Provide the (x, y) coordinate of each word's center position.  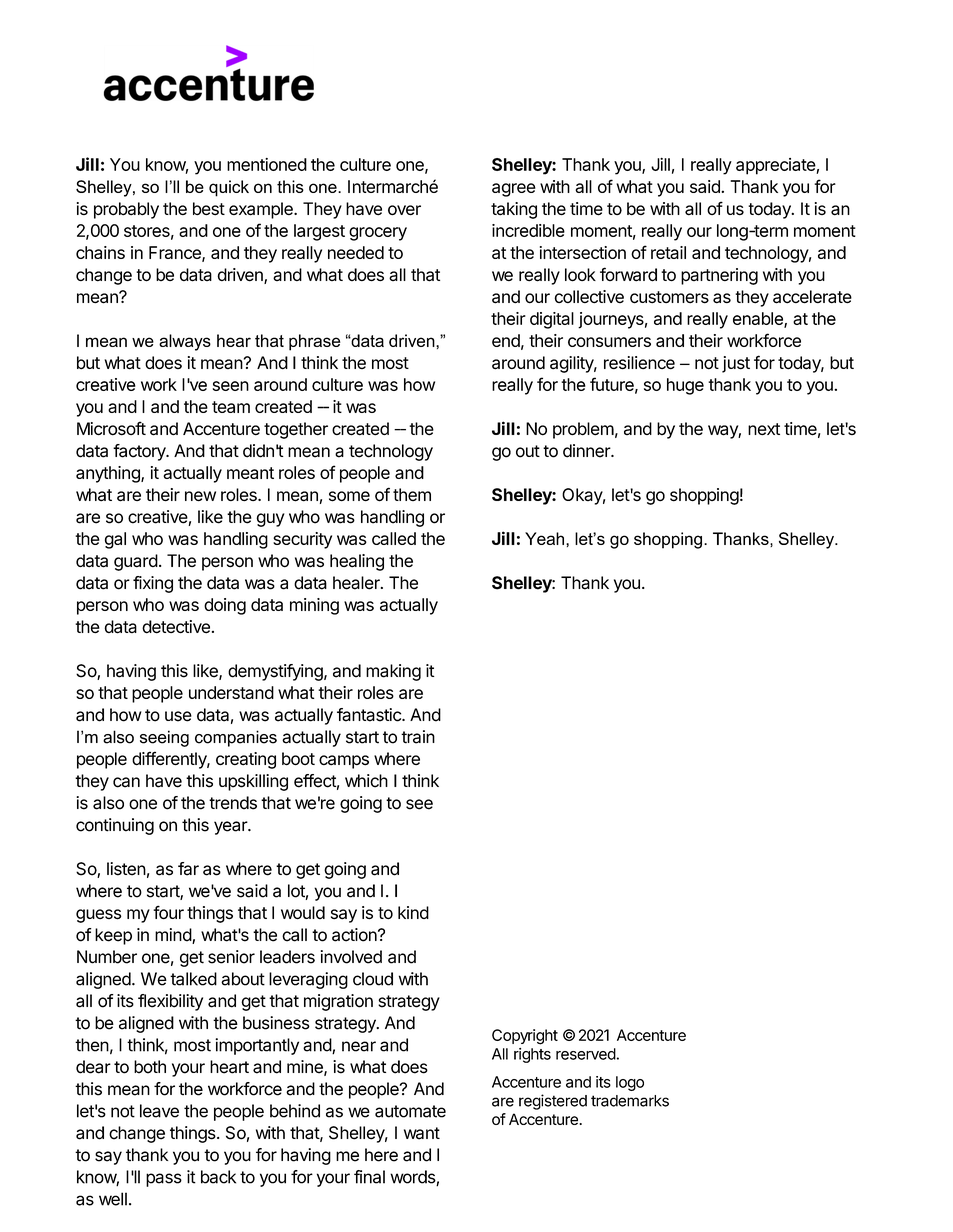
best (209, 209)
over (404, 210)
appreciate (776, 166)
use (178, 716)
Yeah (546, 538)
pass (164, 1180)
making (393, 672)
